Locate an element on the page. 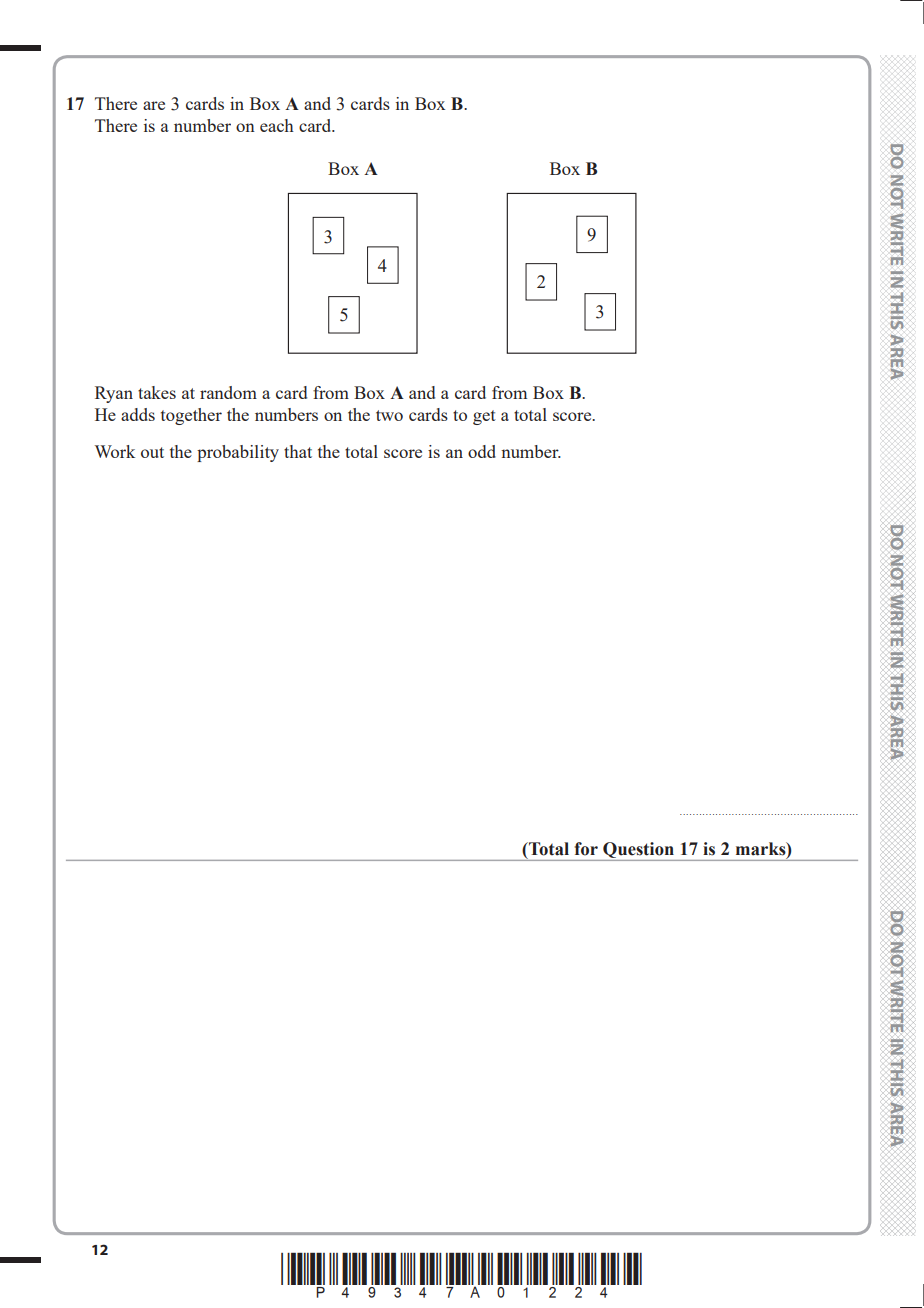 The image size is (924, 1308). random is located at coordinates (228, 392).
